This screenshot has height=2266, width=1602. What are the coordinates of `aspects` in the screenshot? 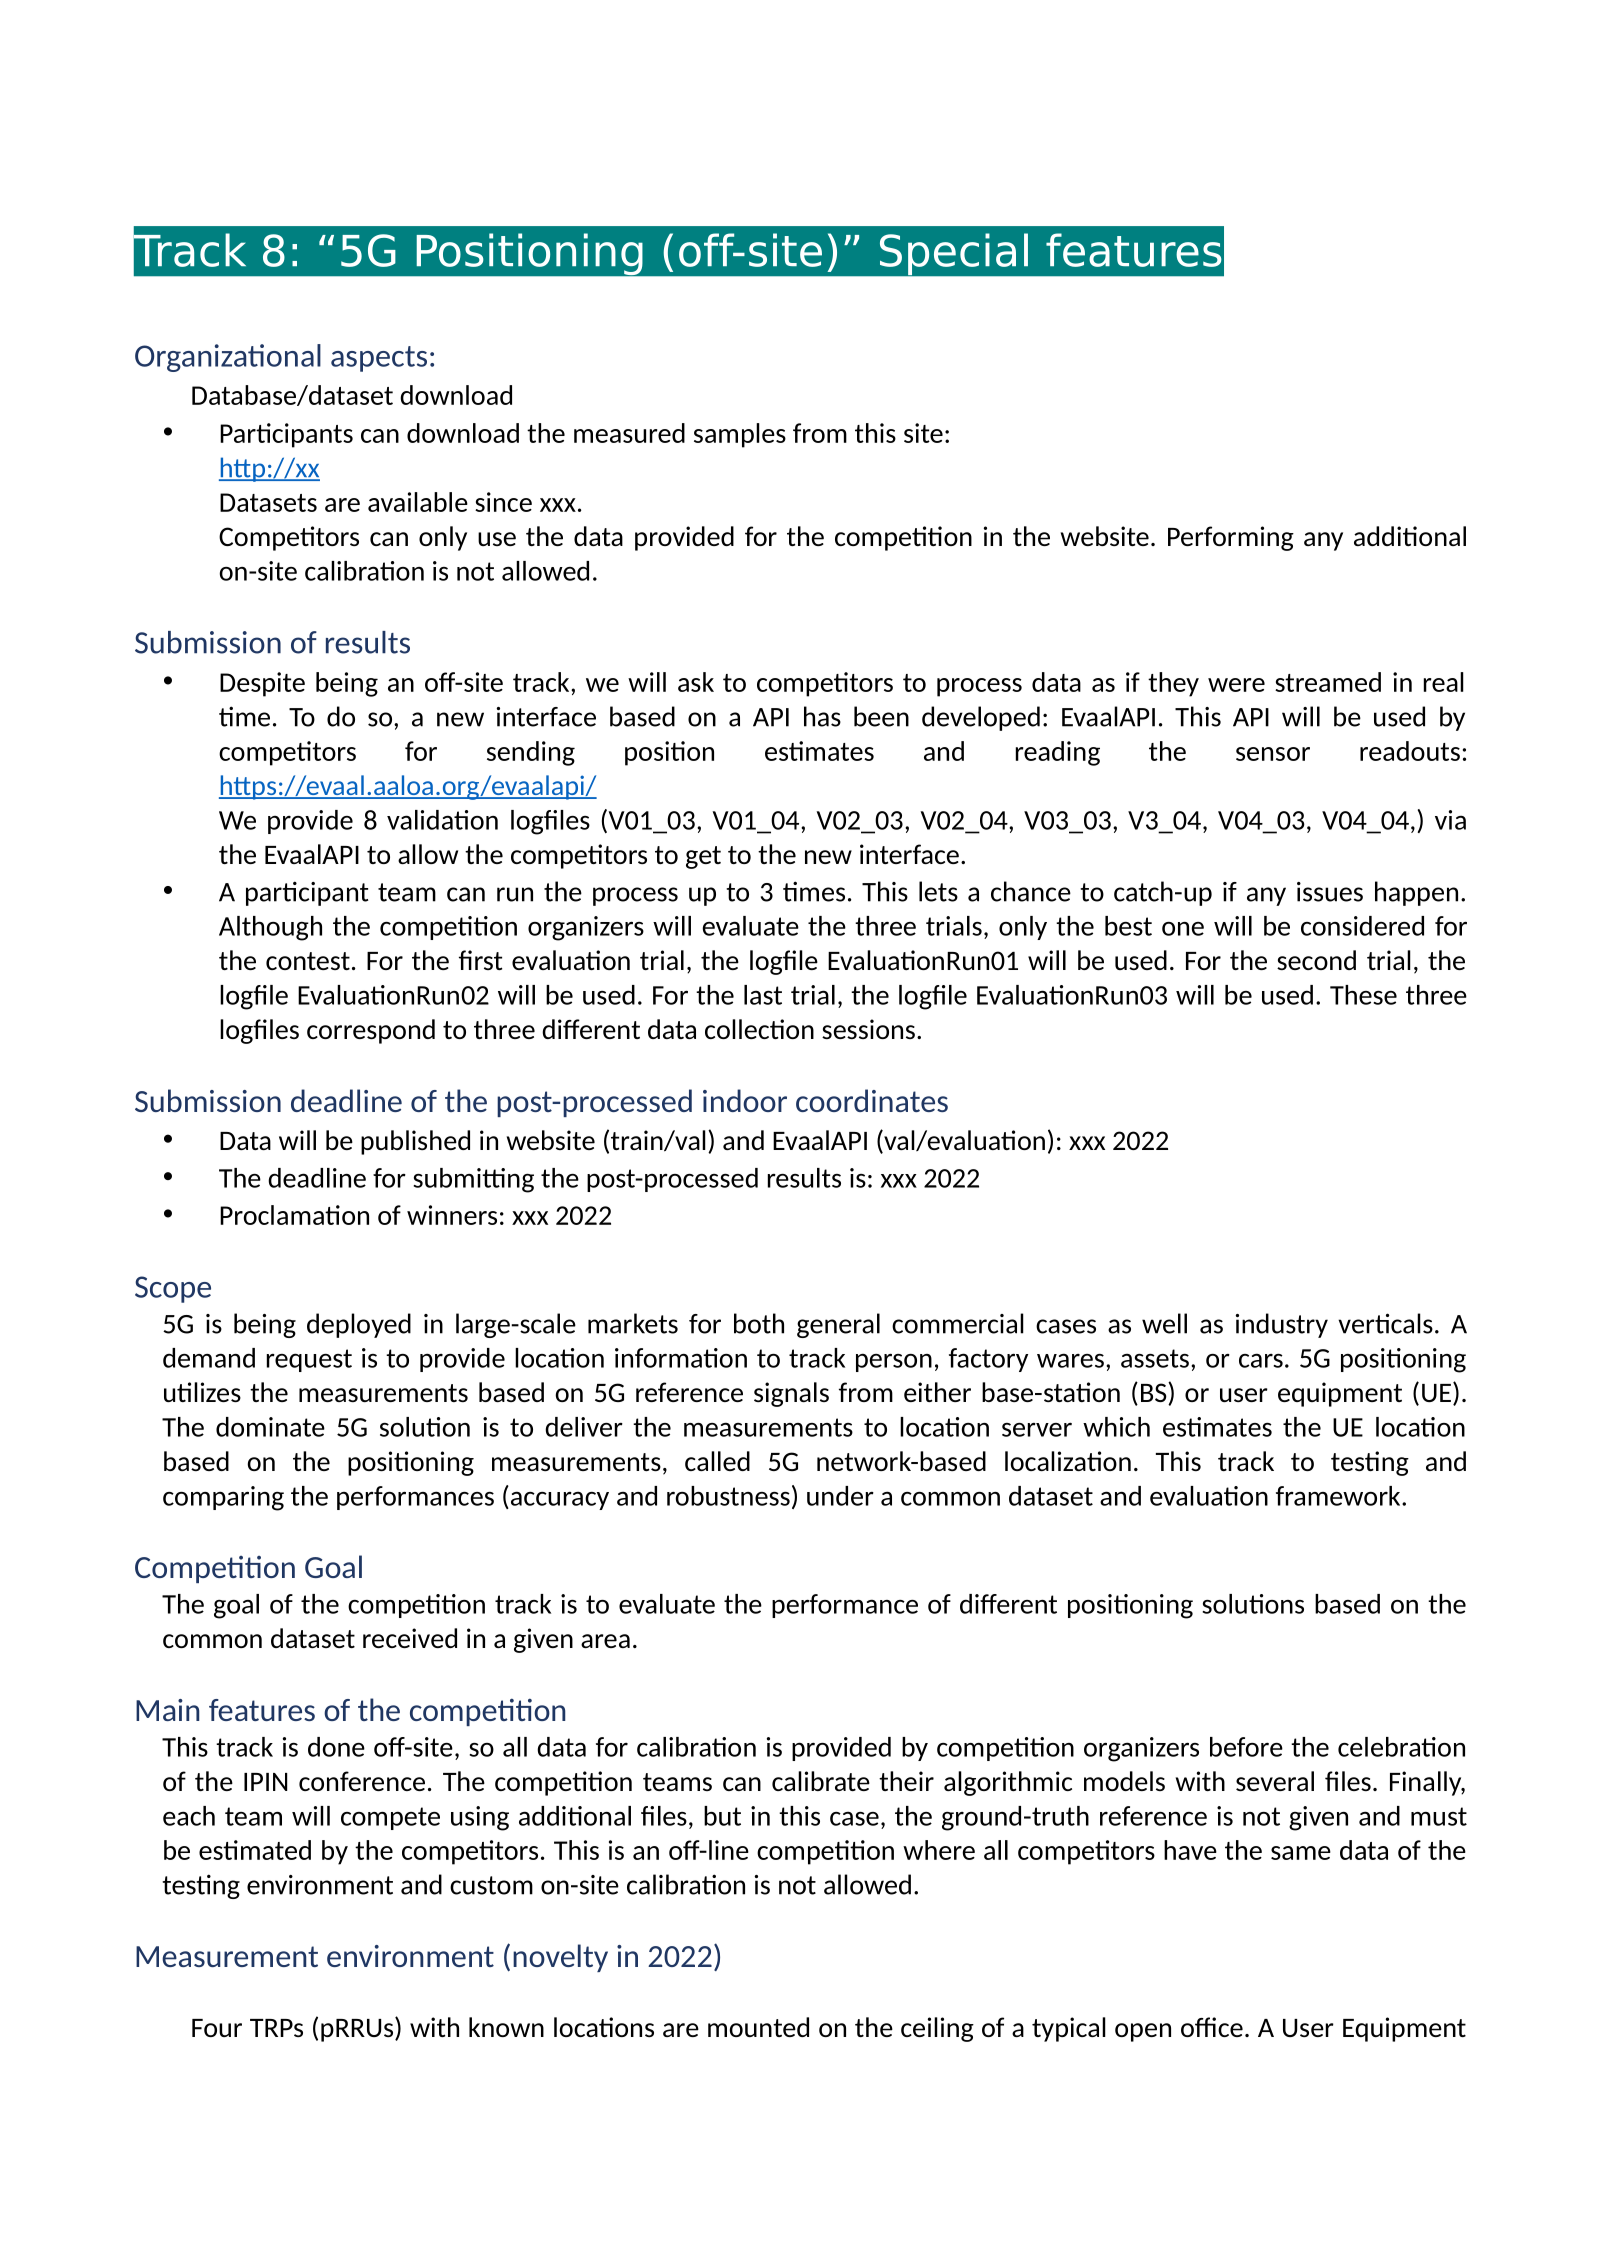 It's located at (379, 359).
